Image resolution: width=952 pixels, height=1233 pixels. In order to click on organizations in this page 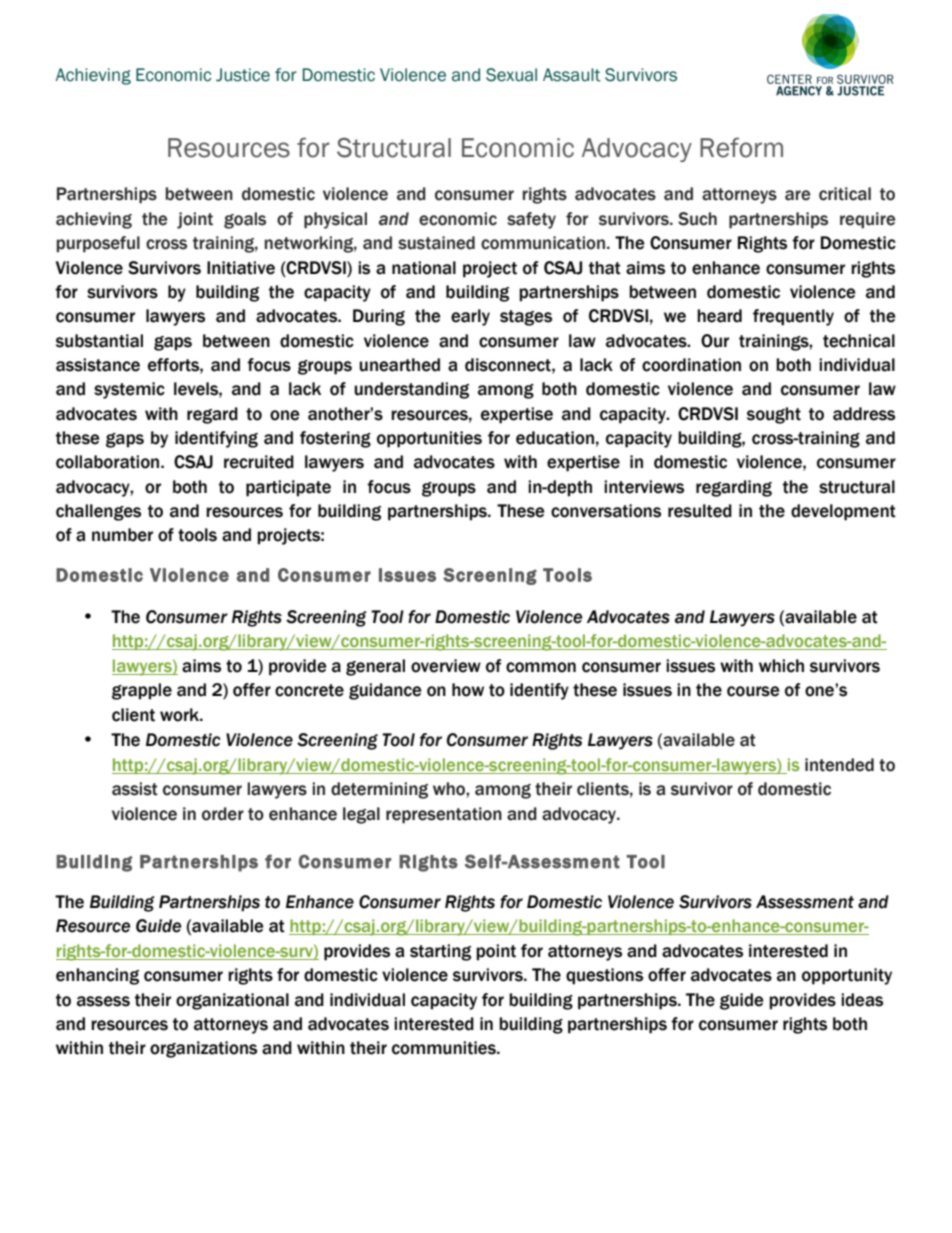, I will do `click(203, 1049)`.
